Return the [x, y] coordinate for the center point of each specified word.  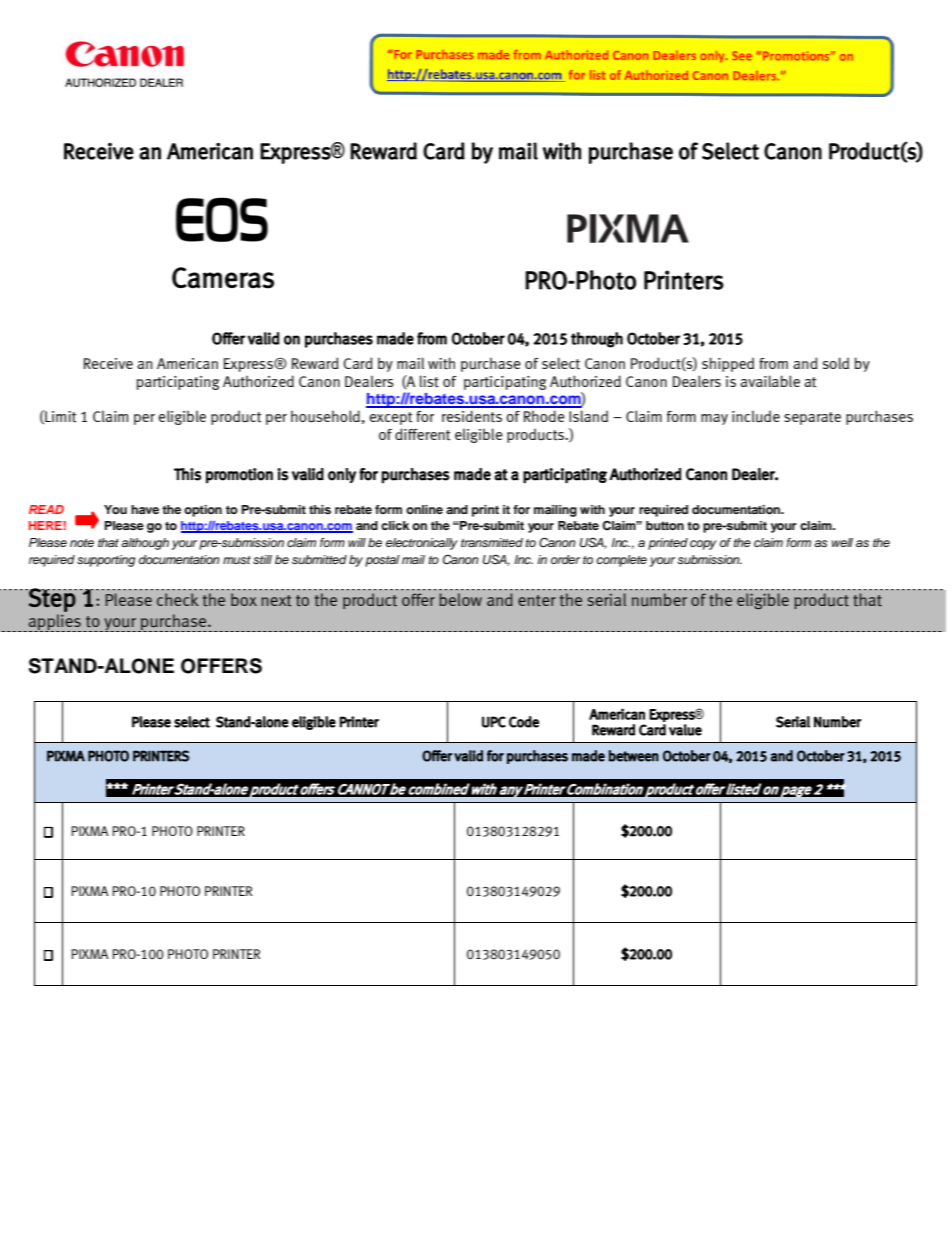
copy [703, 545]
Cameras [223, 278]
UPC [494, 722]
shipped [728, 364]
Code [524, 722]
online [424, 509]
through [597, 340]
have [145, 509]
